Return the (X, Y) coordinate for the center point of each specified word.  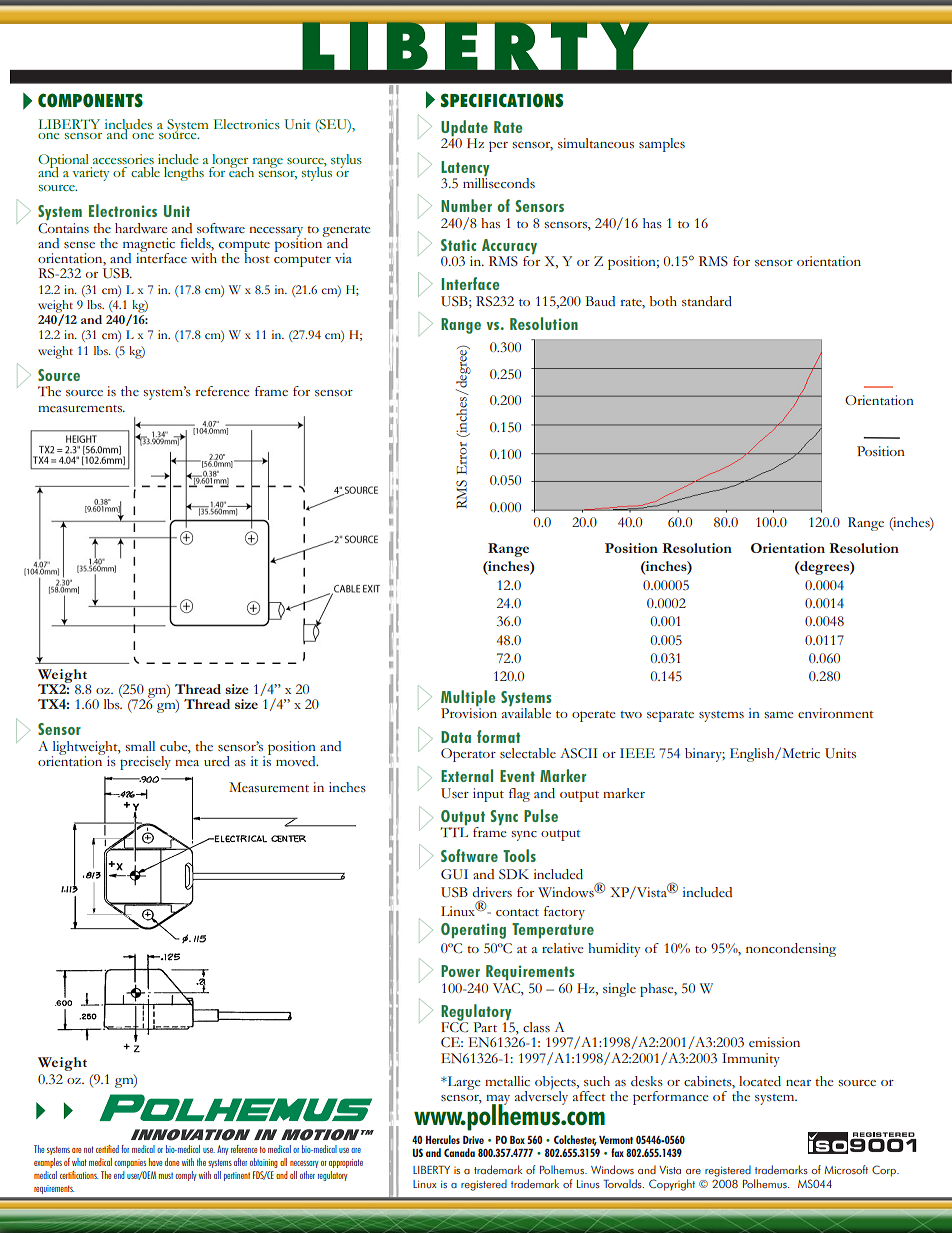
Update (464, 129)
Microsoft (846, 1170)
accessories (123, 159)
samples (662, 145)
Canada (459, 1152)
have (155, 1162)
